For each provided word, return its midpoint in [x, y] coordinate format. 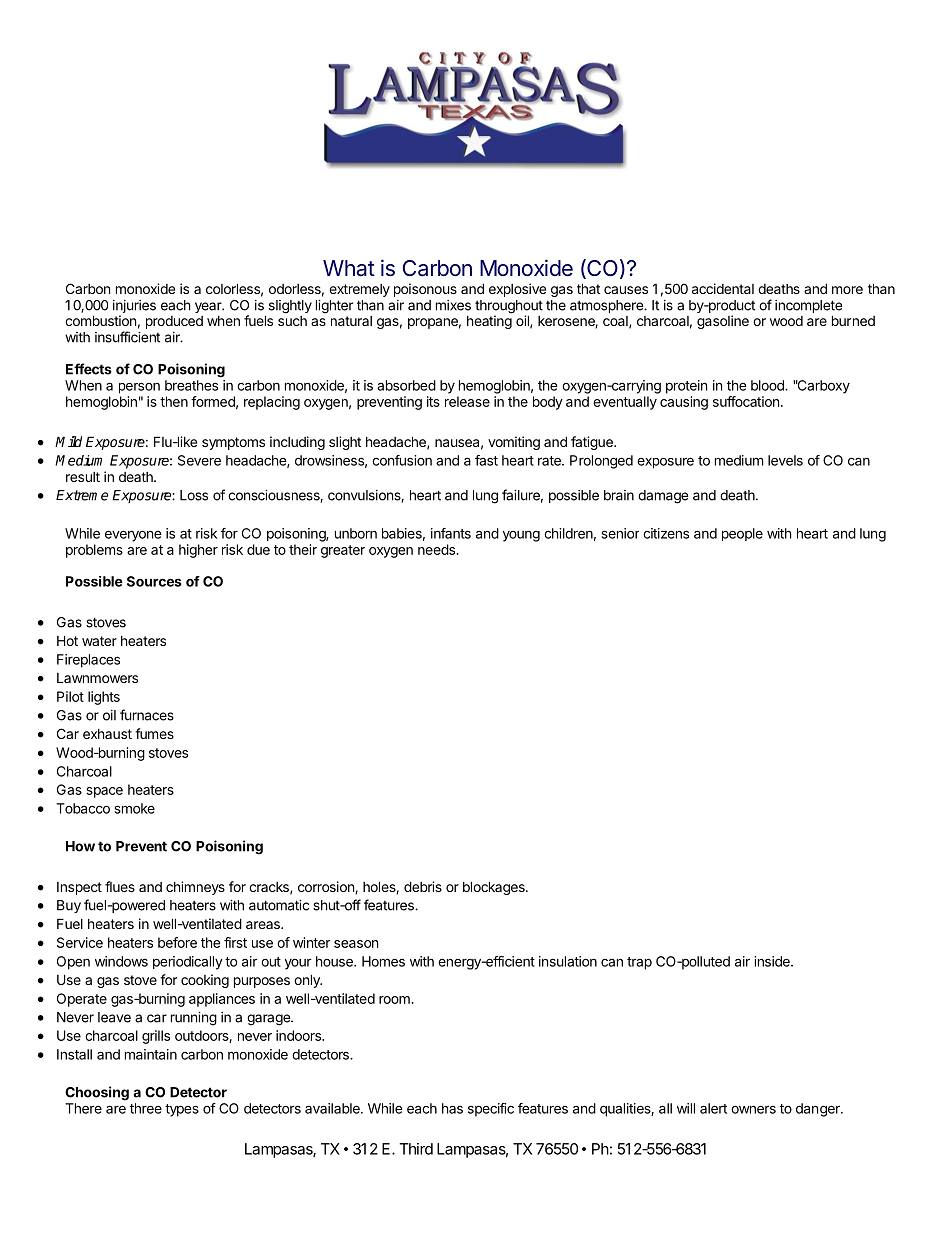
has [452, 1108]
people [742, 534]
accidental [723, 288]
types [182, 1110]
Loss [194, 495]
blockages [495, 888]
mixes [453, 305]
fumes [154, 733]
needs [437, 549]
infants [451, 533]
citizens [666, 533]
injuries [134, 308]
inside [773, 961]
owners [753, 1109]
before [177, 942]
